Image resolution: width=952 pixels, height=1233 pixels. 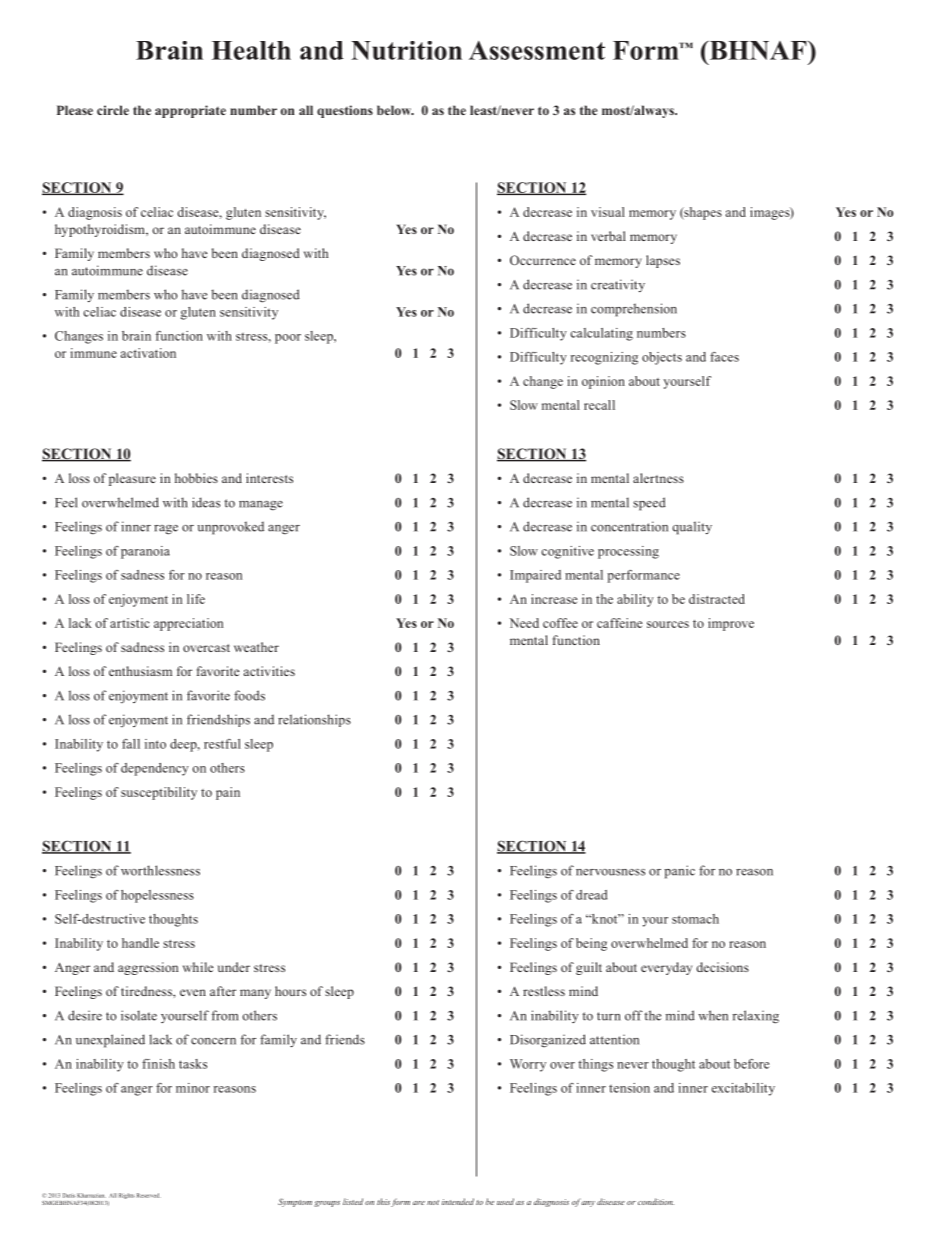 What do you see at coordinates (132, 479) in the image?
I see `pleasure` at bounding box center [132, 479].
